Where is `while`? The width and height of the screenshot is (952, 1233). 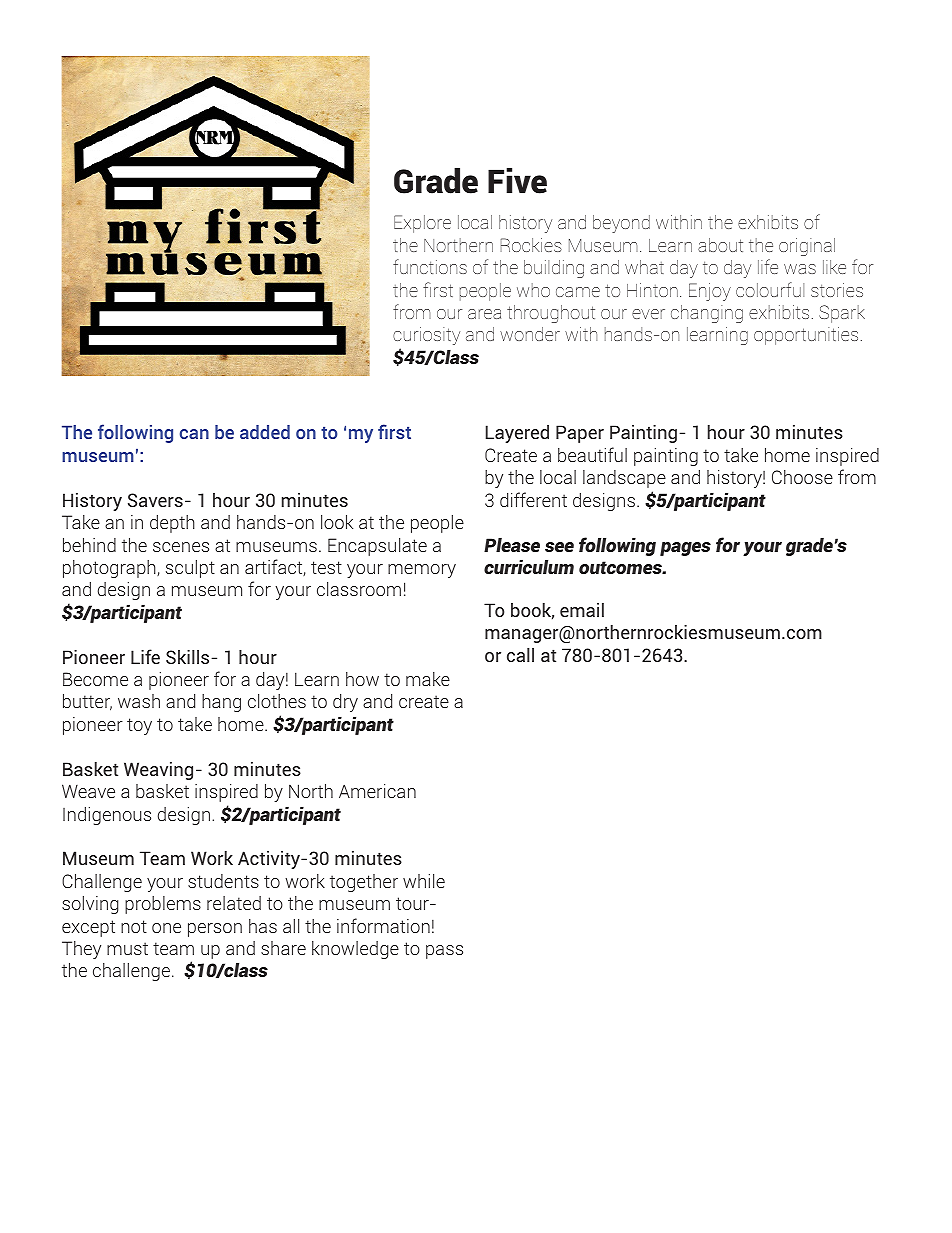 while is located at coordinates (424, 881).
